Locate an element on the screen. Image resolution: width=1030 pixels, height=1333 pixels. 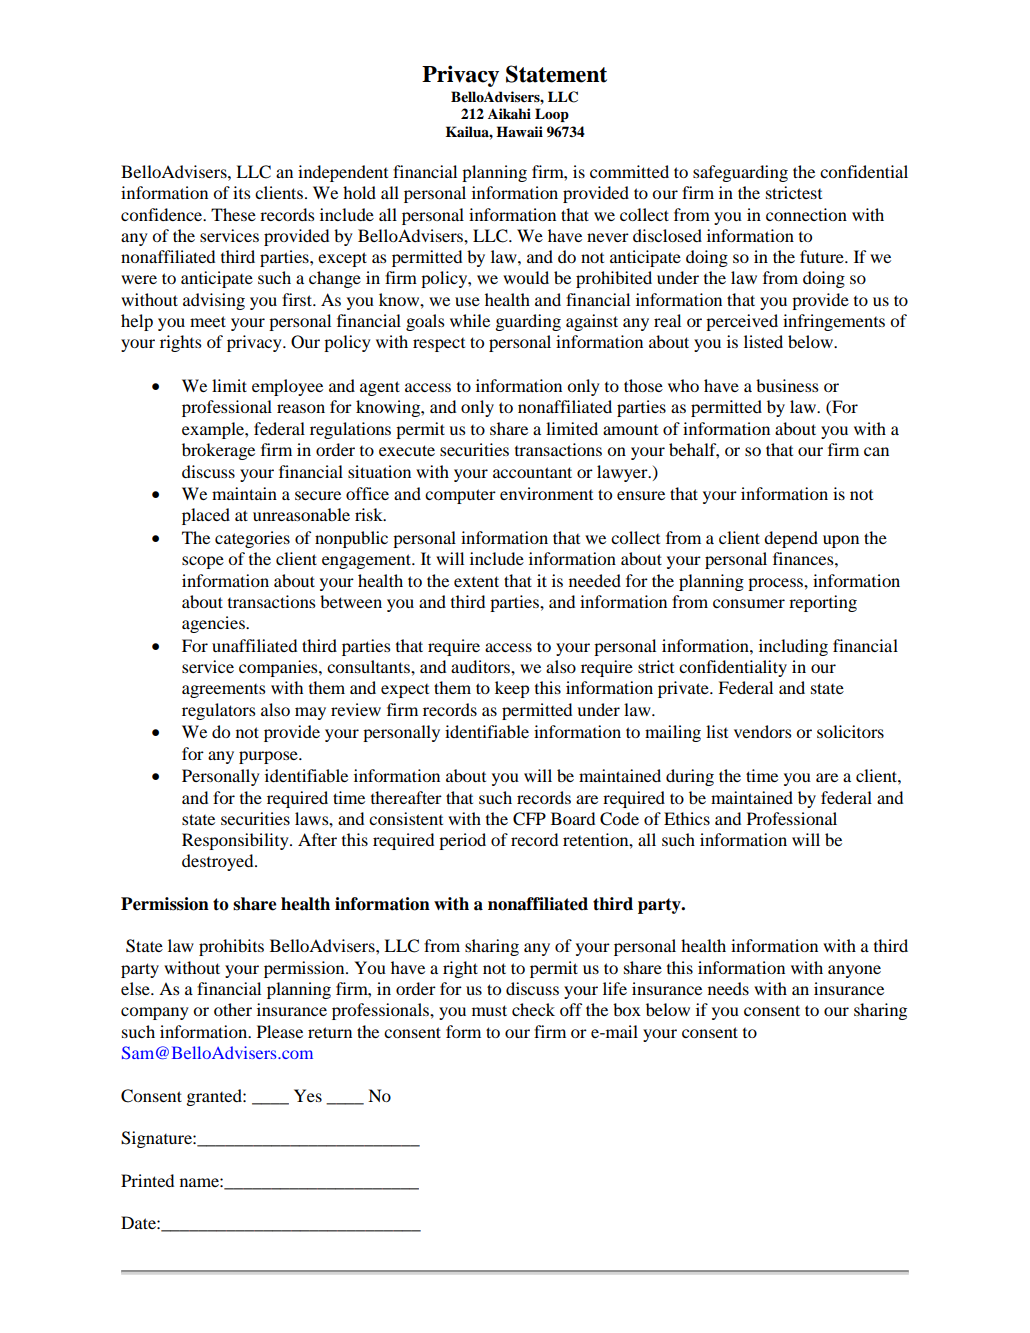
must is located at coordinates (489, 1010).
